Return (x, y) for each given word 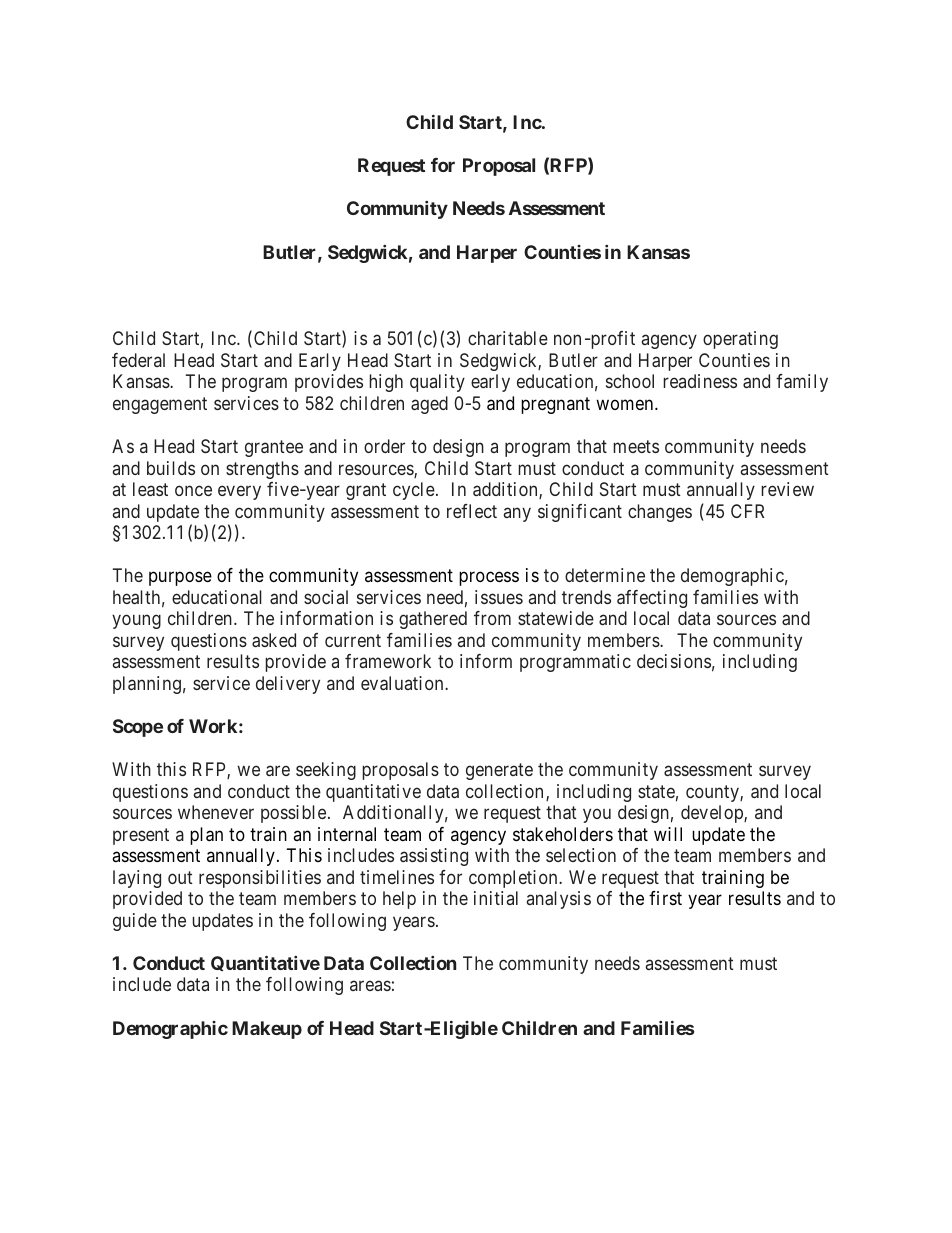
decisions (674, 661)
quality (437, 383)
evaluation (403, 683)
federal (138, 360)
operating (740, 340)
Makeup (267, 1030)
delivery (288, 685)
